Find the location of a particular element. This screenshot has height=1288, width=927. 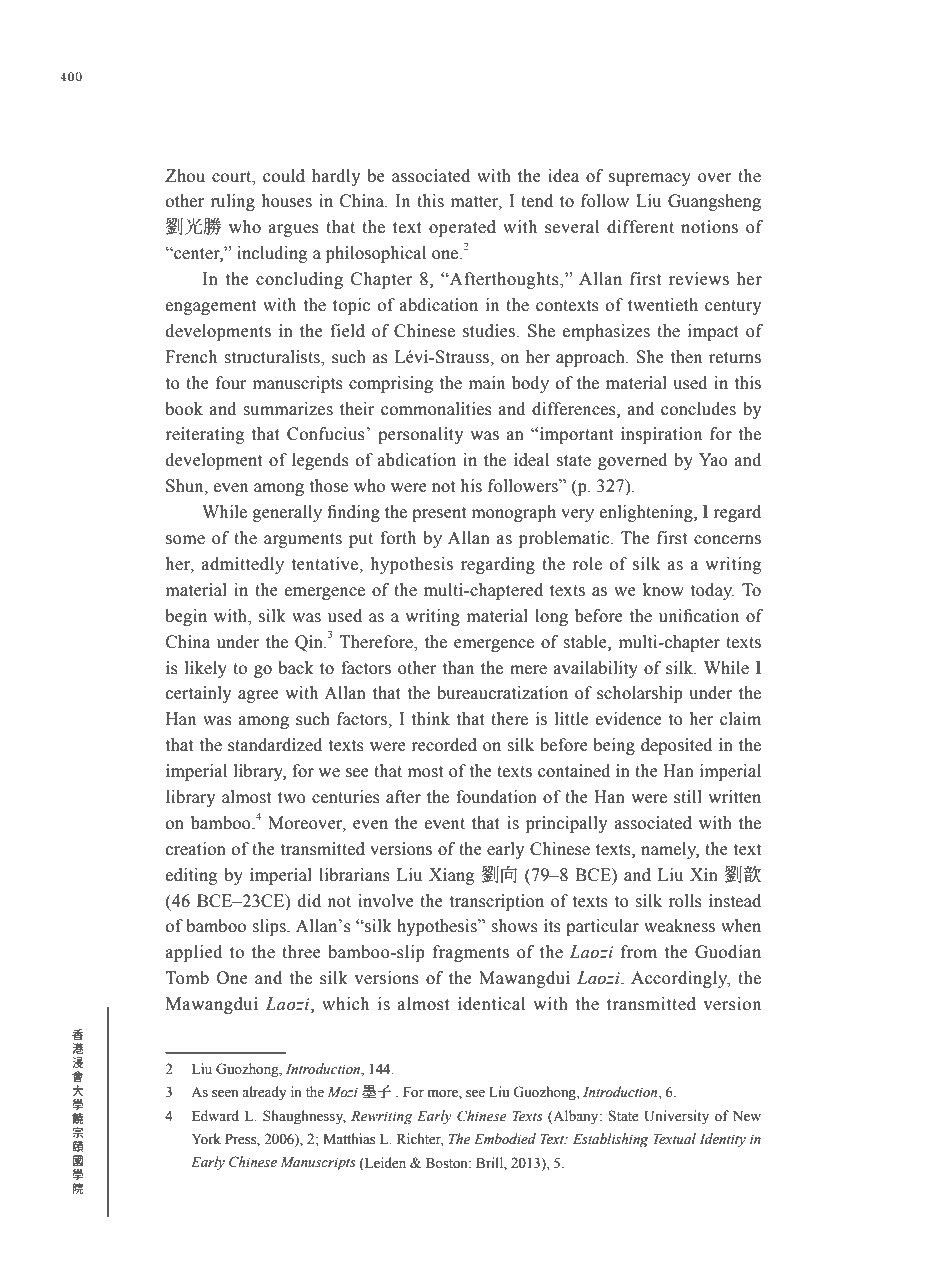

ruling is located at coordinates (232, 202).
